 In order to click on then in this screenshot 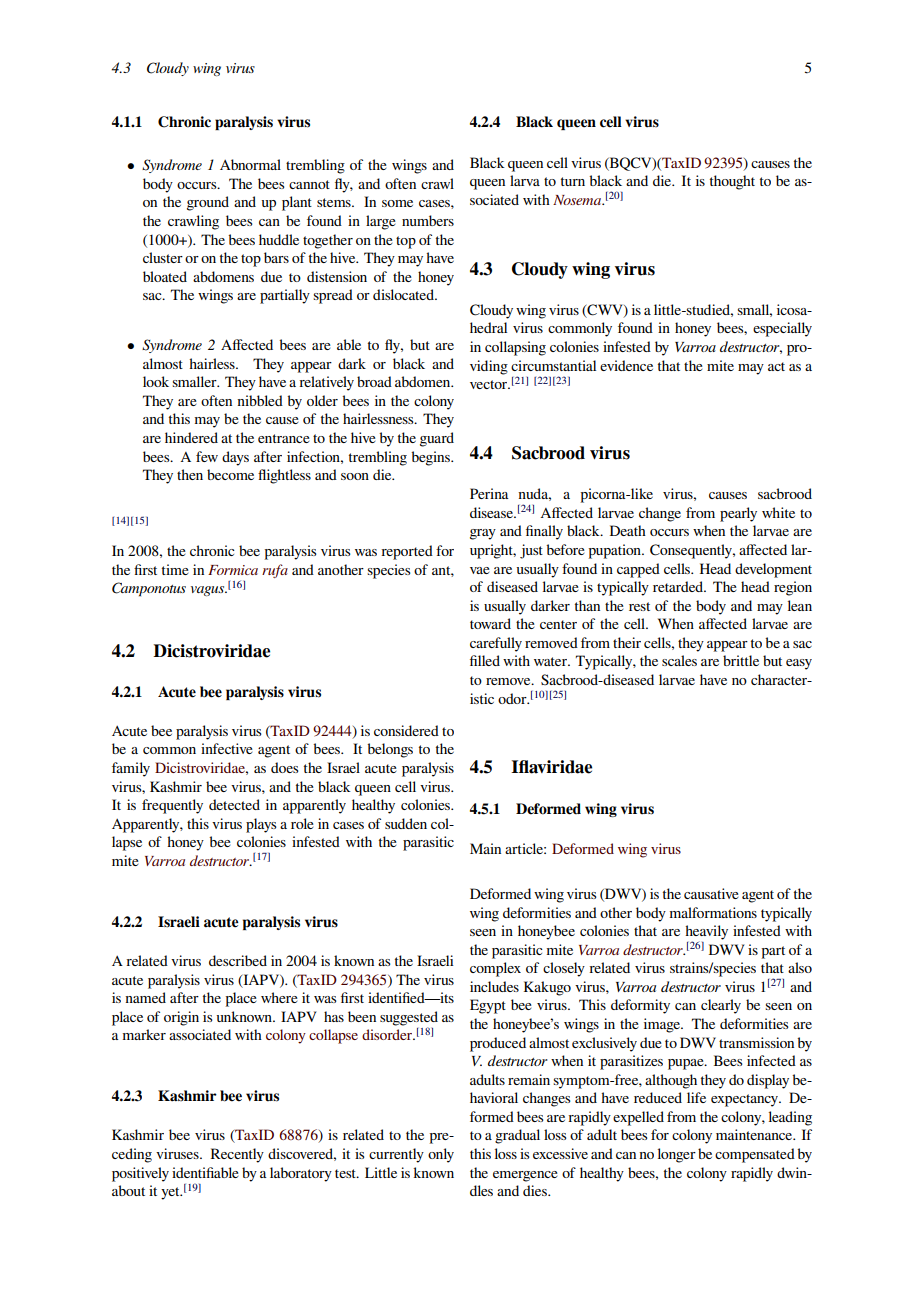, I will do `click(190, 474)`.
